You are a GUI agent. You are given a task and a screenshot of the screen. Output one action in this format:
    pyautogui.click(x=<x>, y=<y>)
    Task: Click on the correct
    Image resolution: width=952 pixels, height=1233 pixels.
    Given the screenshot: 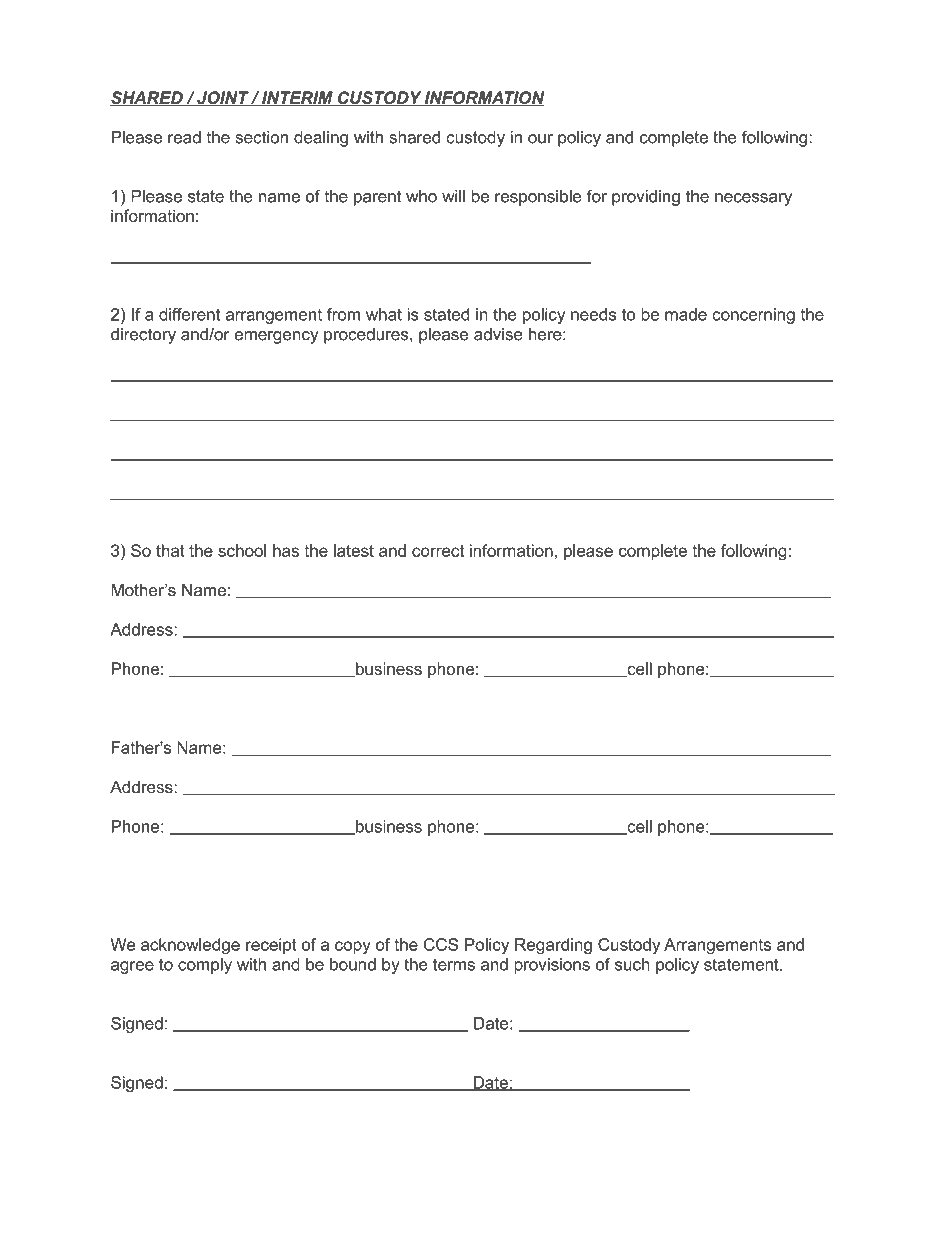 What is the action you would take?
    pyautogui.click(x=438, y=551)
